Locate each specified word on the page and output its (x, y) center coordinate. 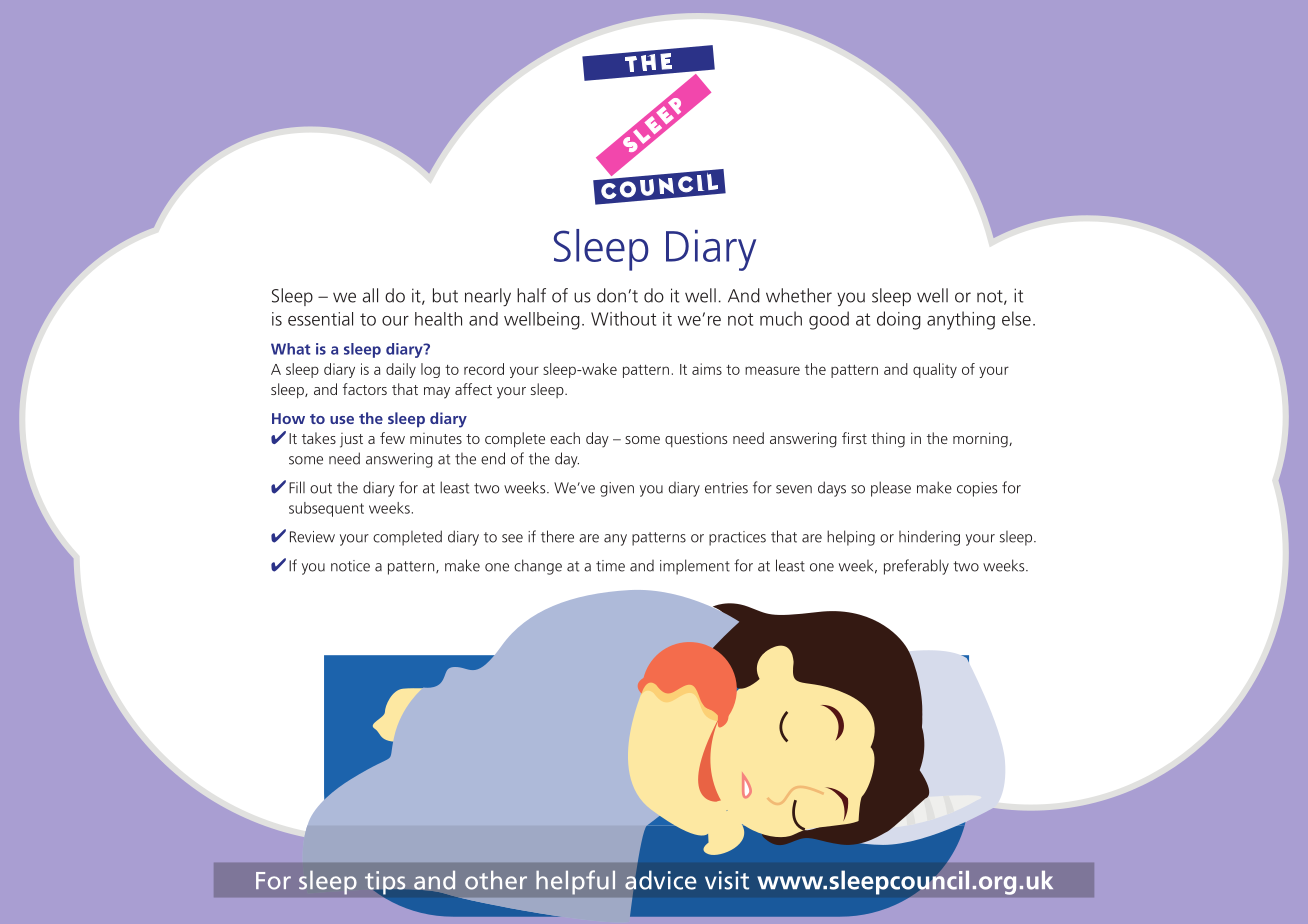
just (351, 440)
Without (623, 318)
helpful (575, 882)
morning (981, 440)
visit (727, 880)
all (370, 295)
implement (695, 567)
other (496, 880)
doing (899, 320)
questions (696, 439)
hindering (929, 538)
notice (350, 566)
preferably (916, 567)
